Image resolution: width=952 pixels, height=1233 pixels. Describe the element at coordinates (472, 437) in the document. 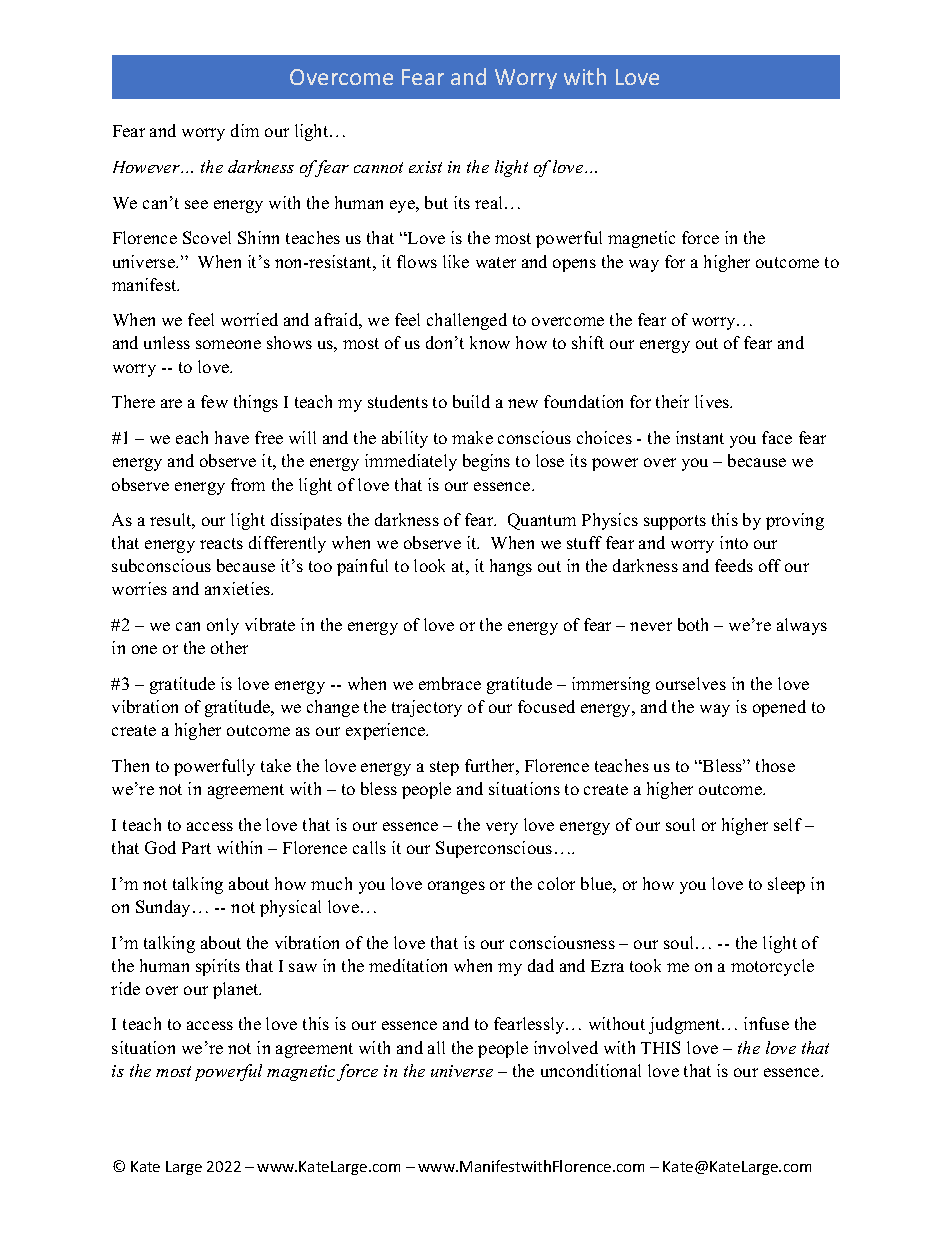

I see `make` at that location.
